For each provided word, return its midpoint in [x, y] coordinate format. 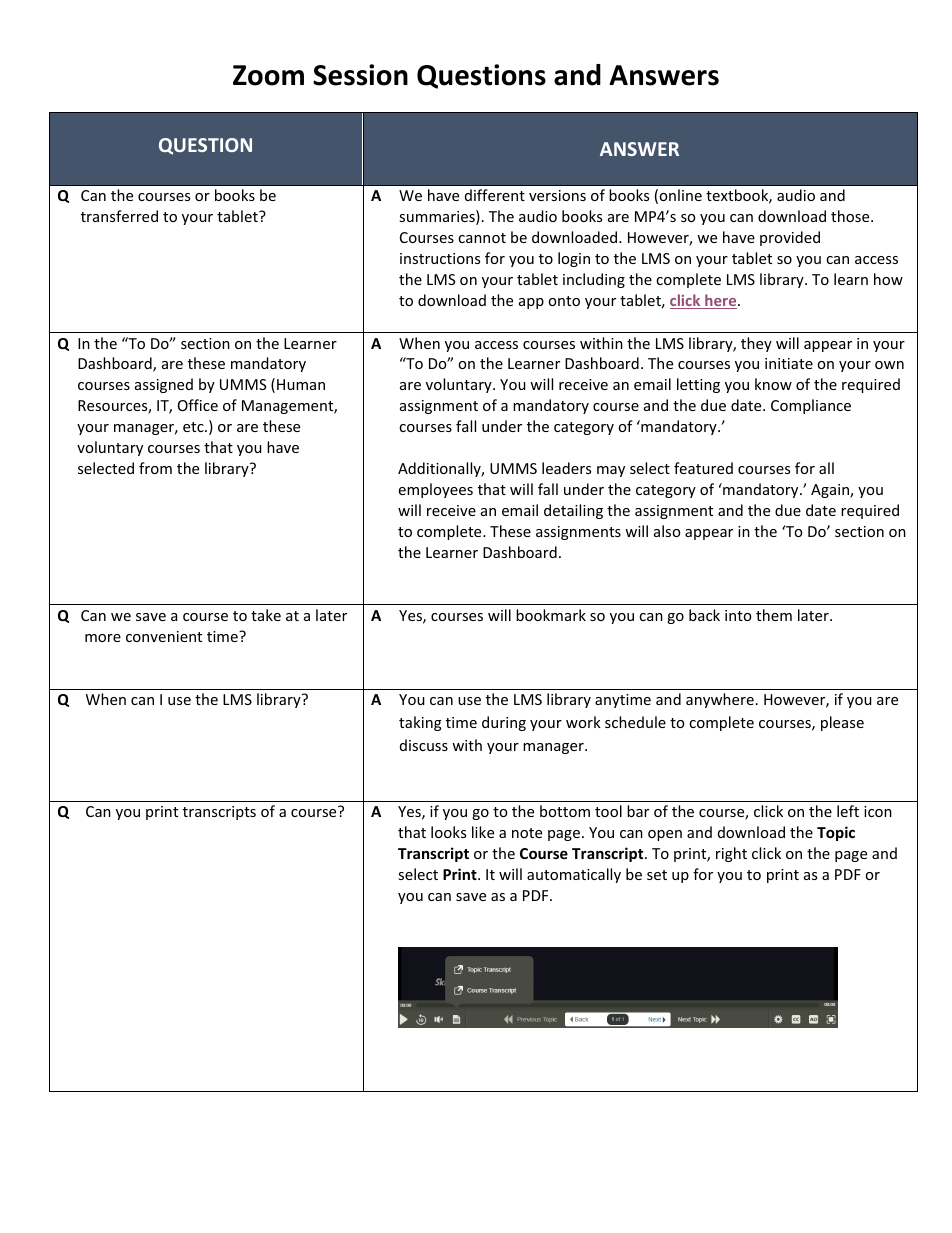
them [774, 615]
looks [448, 832]
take [266, 615]
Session [360, 75]
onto [564, 301]
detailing [573, 511]
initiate [789, 363]
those [851, 216]
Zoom [268, 75]
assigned [164, 385]
